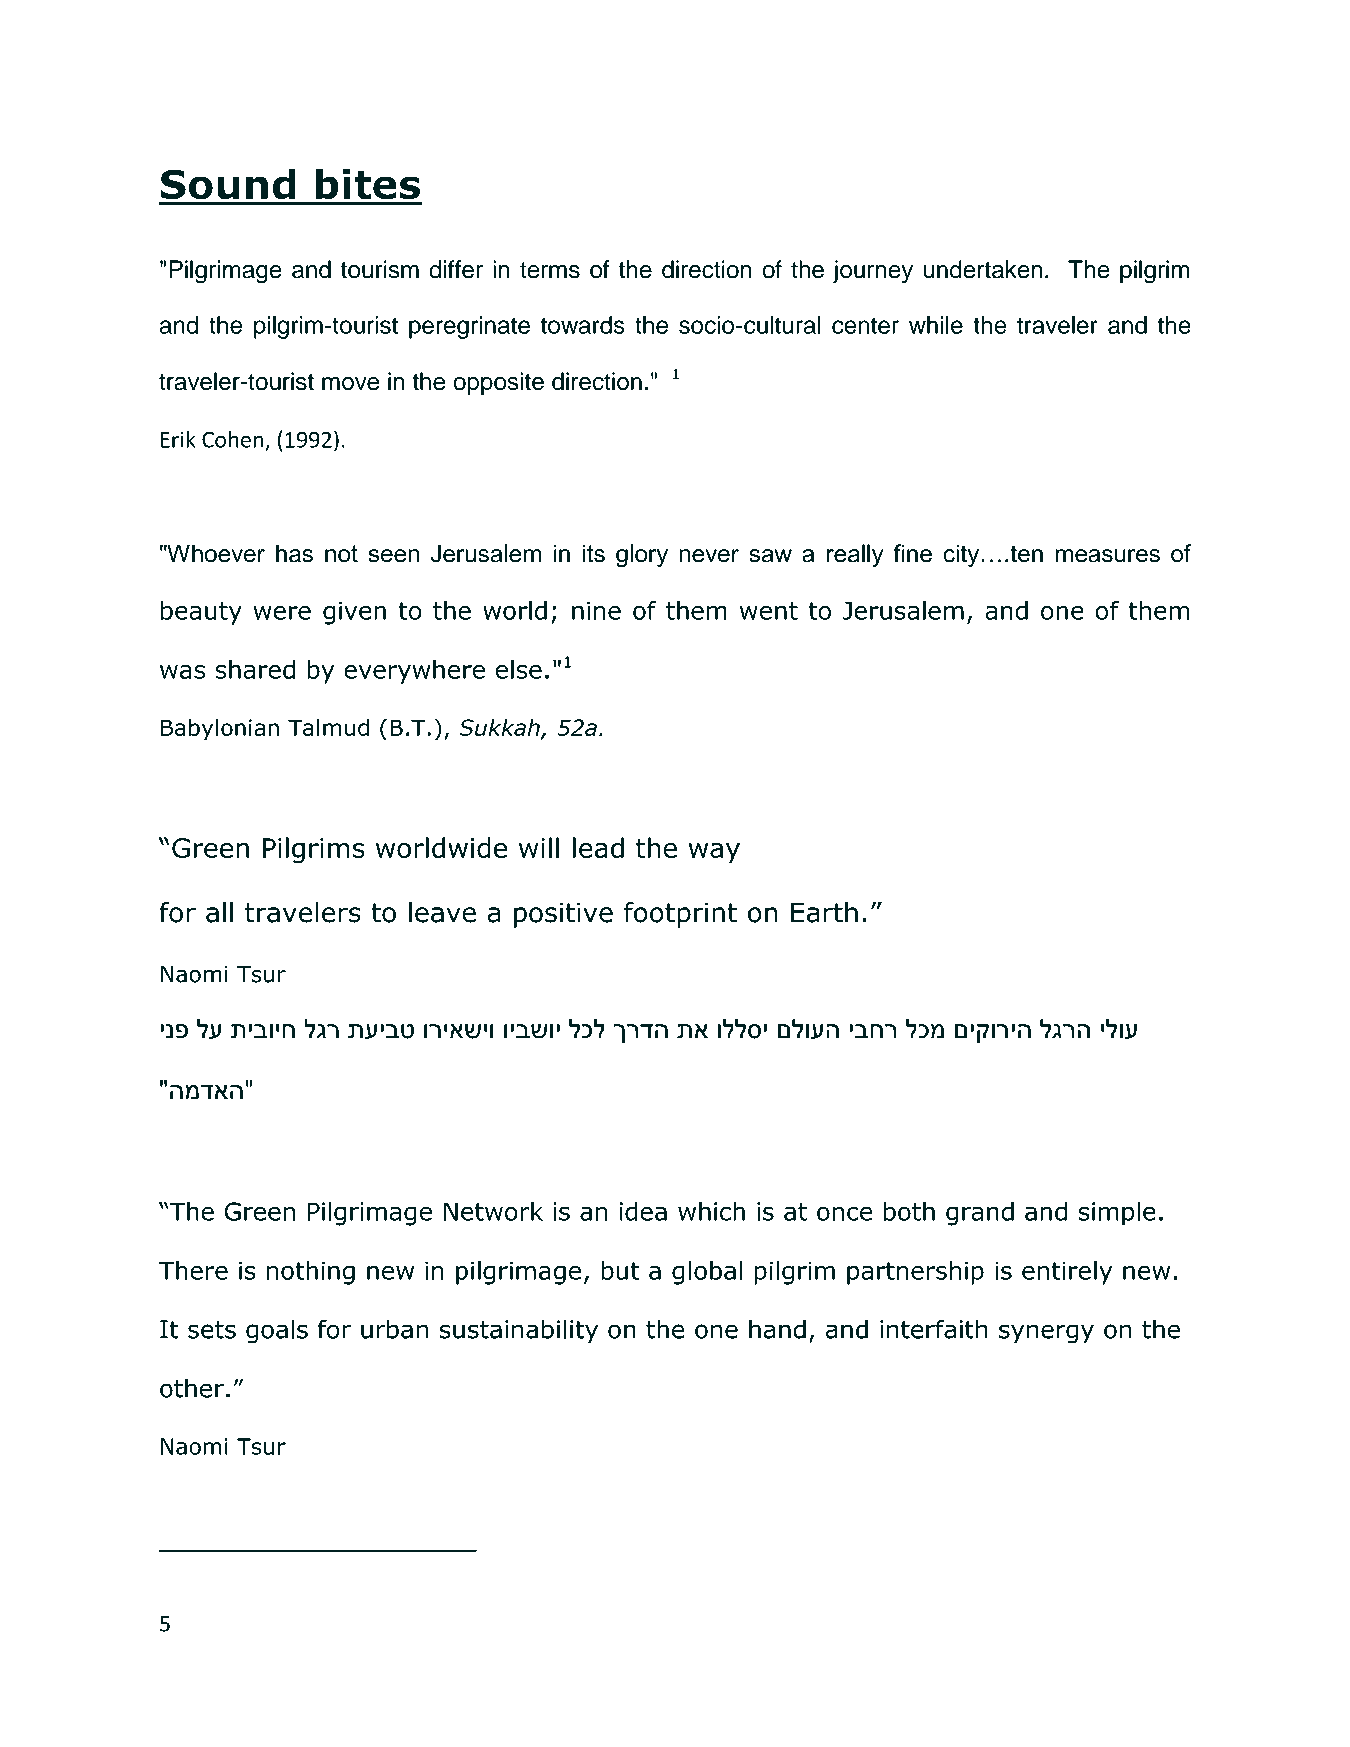  What do you see at coordinates (980, 1214) in the image?
I see `grand` at bounding box center [980, 1214].
